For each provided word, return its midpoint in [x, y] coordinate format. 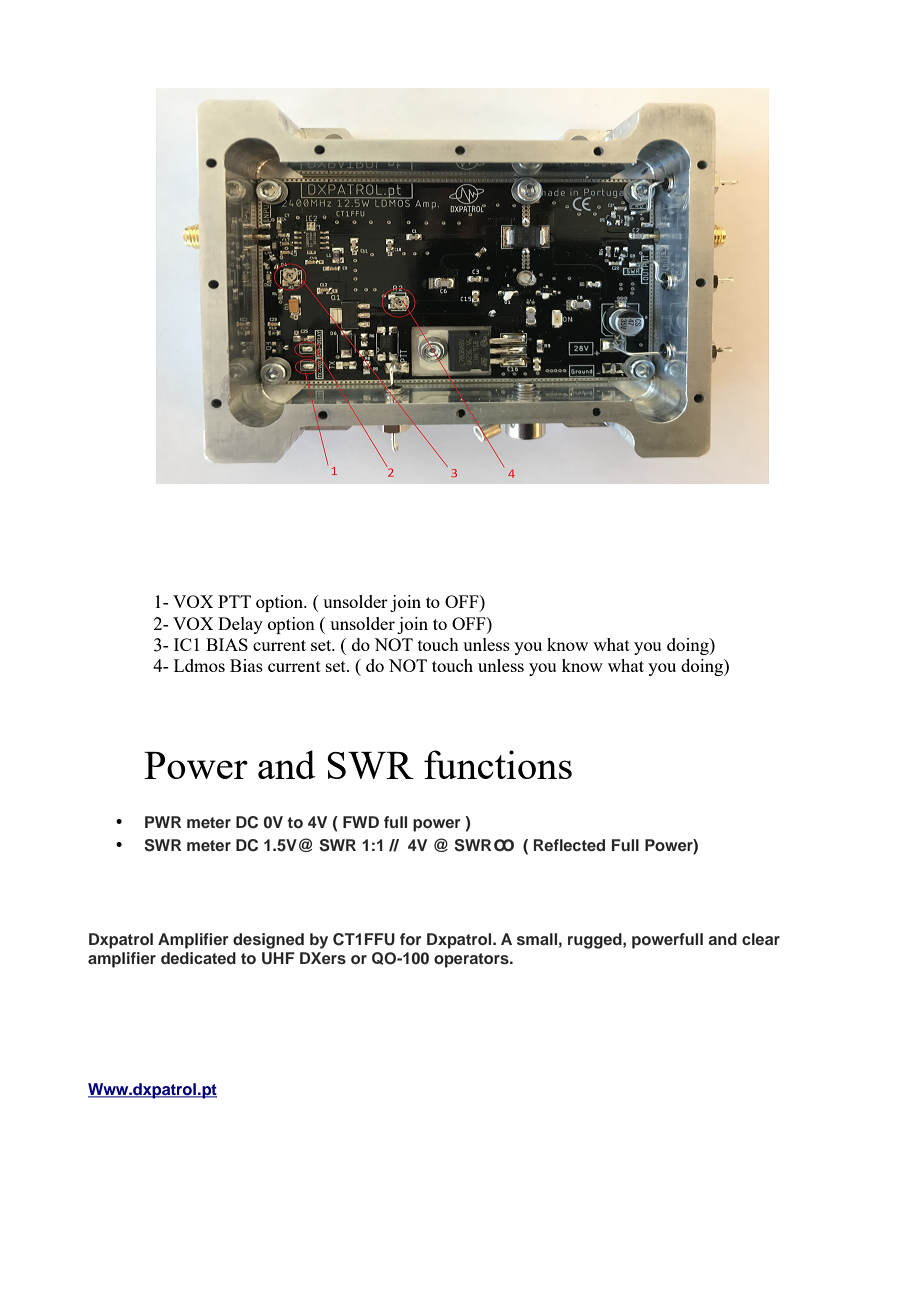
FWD [361, 822]
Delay [240, 625]
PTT [234, 601]
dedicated [198, 958]
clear [761, 939]
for [411, 939]
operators [472, 960]
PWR [163, 822]
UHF [278, 958]
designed [268, 941]
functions [498, 764]
